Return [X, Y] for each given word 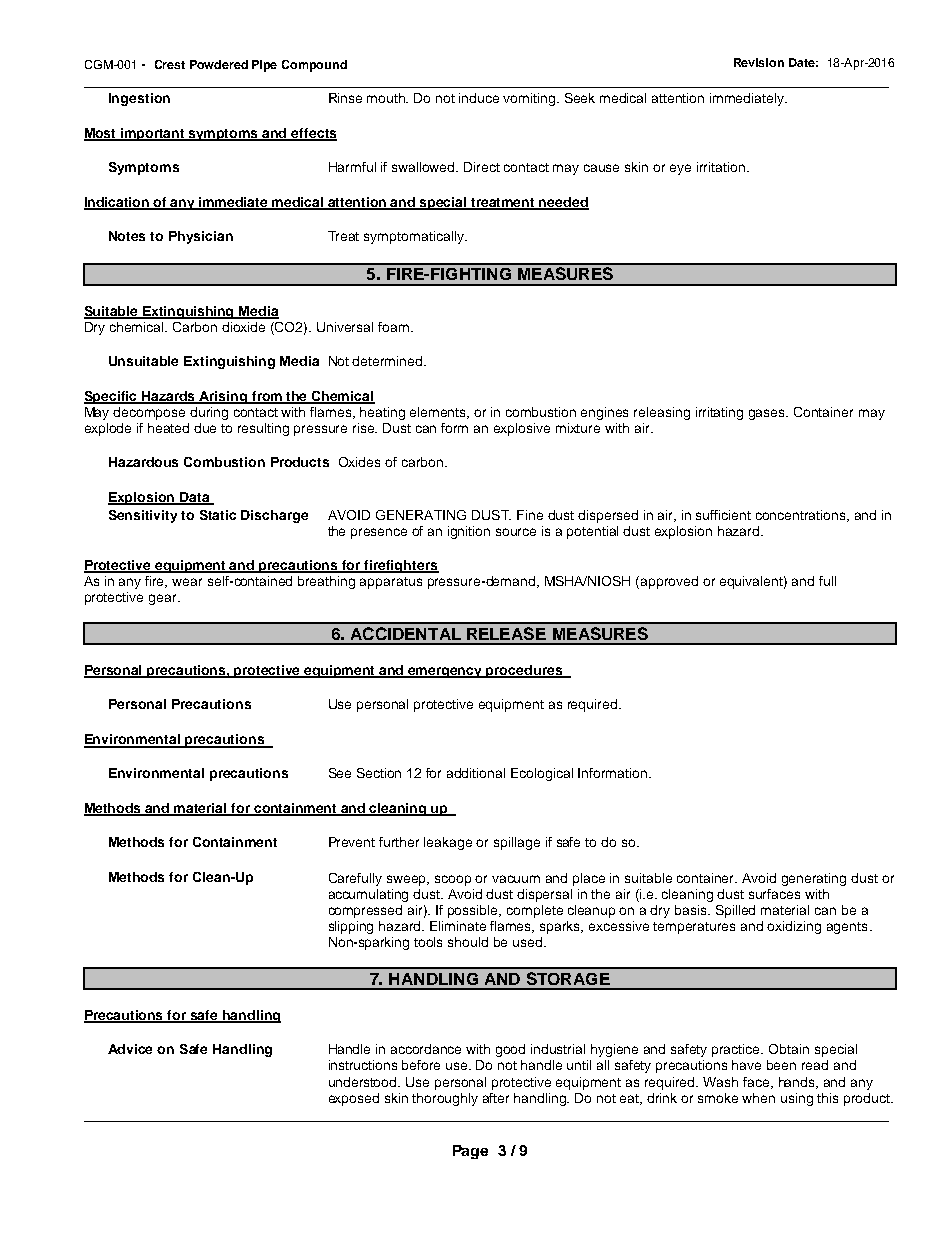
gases [768, 414]
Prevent [352, 842]
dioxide [243, 327]
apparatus [391, 583]
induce [479, 98]
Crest [170, 64]
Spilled [735, 911]
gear [164, 599]
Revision [759, 62]
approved [669, 582]
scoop [453, 880]
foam [395, 327]
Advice [130, 1049]
